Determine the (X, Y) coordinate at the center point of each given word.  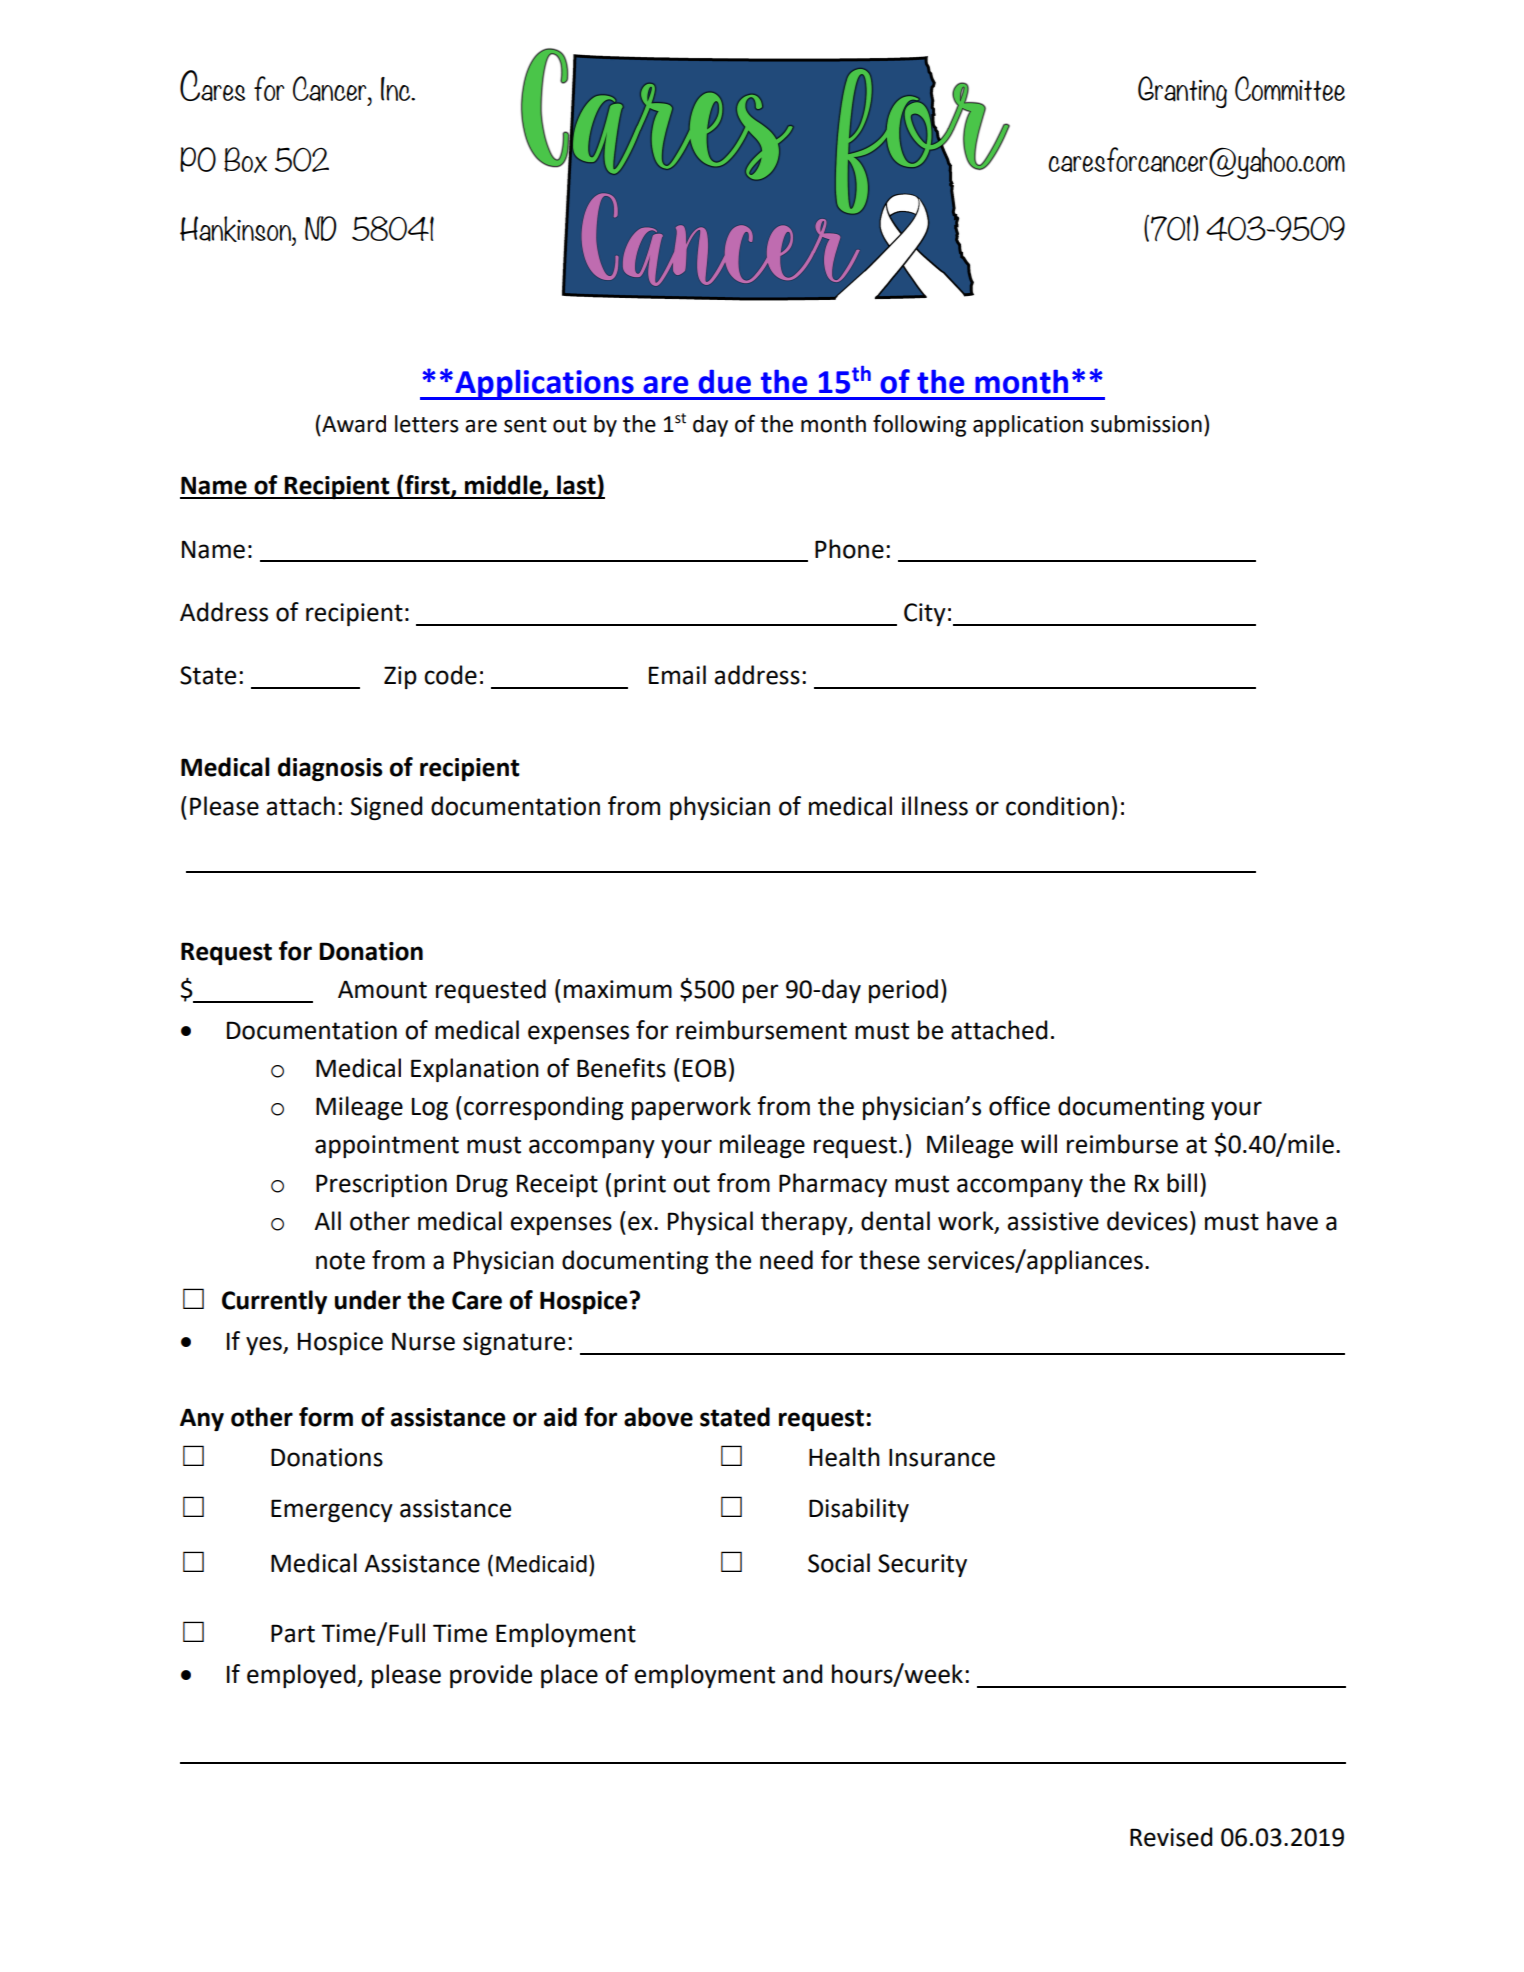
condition (1057, 806)
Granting (1182, 92)
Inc (397, 89)
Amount (382, 989)
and (802, 1674)
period (903, 991)
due (725, 381)
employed (302, 1676)
